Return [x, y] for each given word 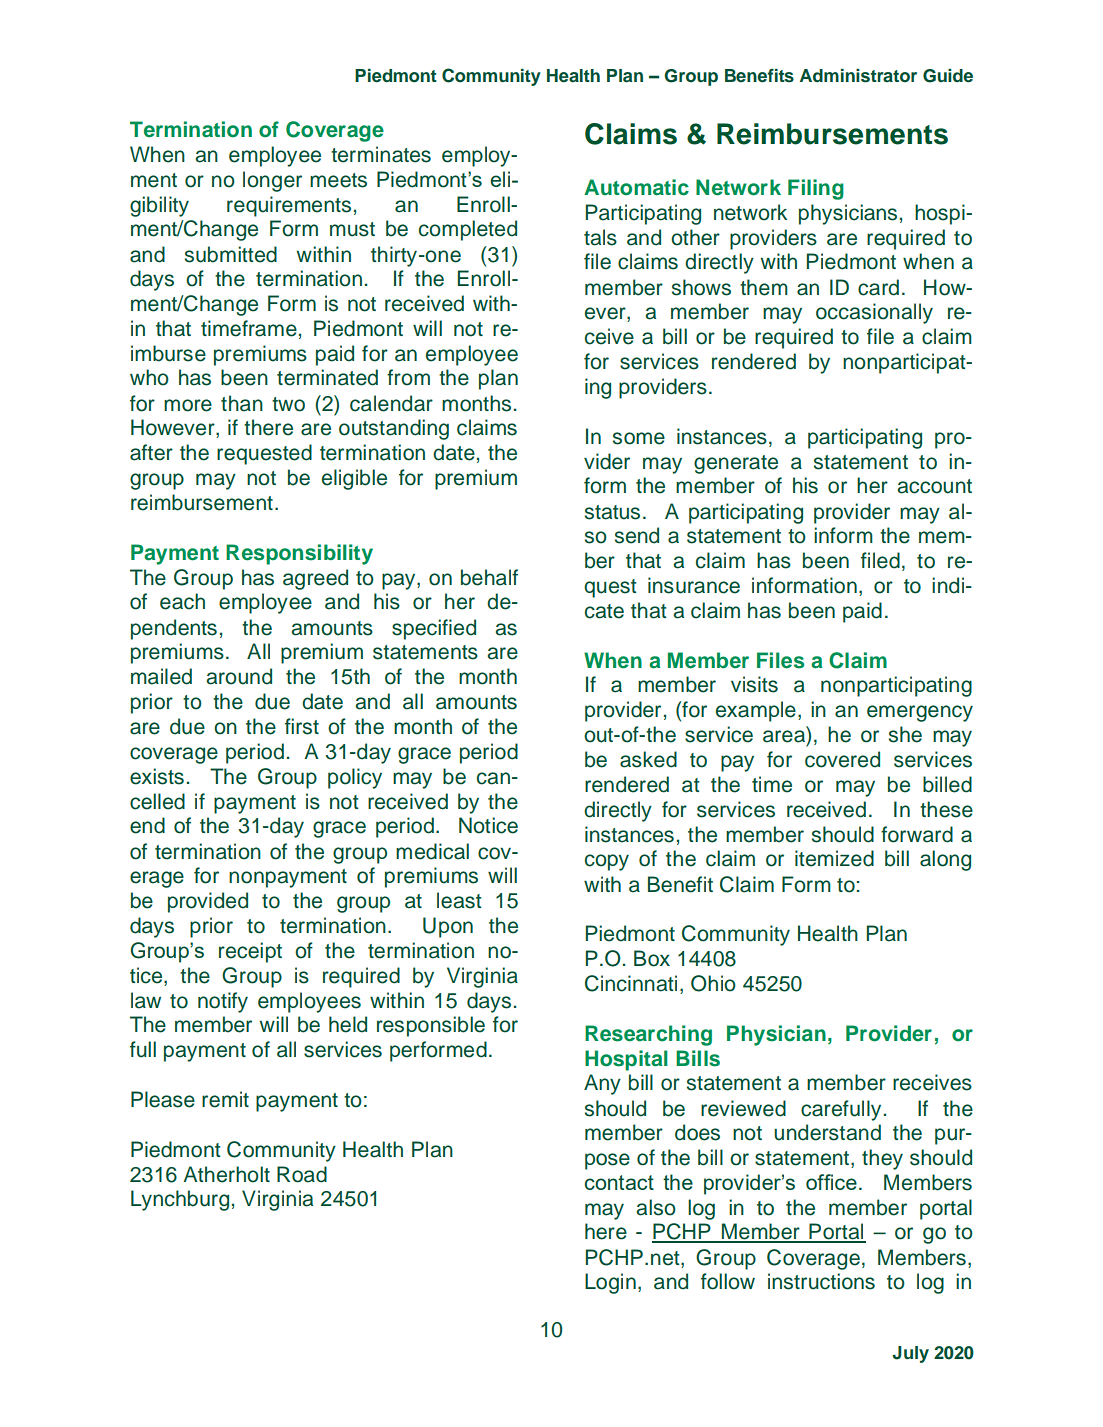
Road [302, 1174]
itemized [834, 858]
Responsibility [299, 554]
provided [208, 902]
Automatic [636, 187]
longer [272, 181]
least [459, 900]
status [612, 512]
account [934, 486]
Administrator [858, 76]
